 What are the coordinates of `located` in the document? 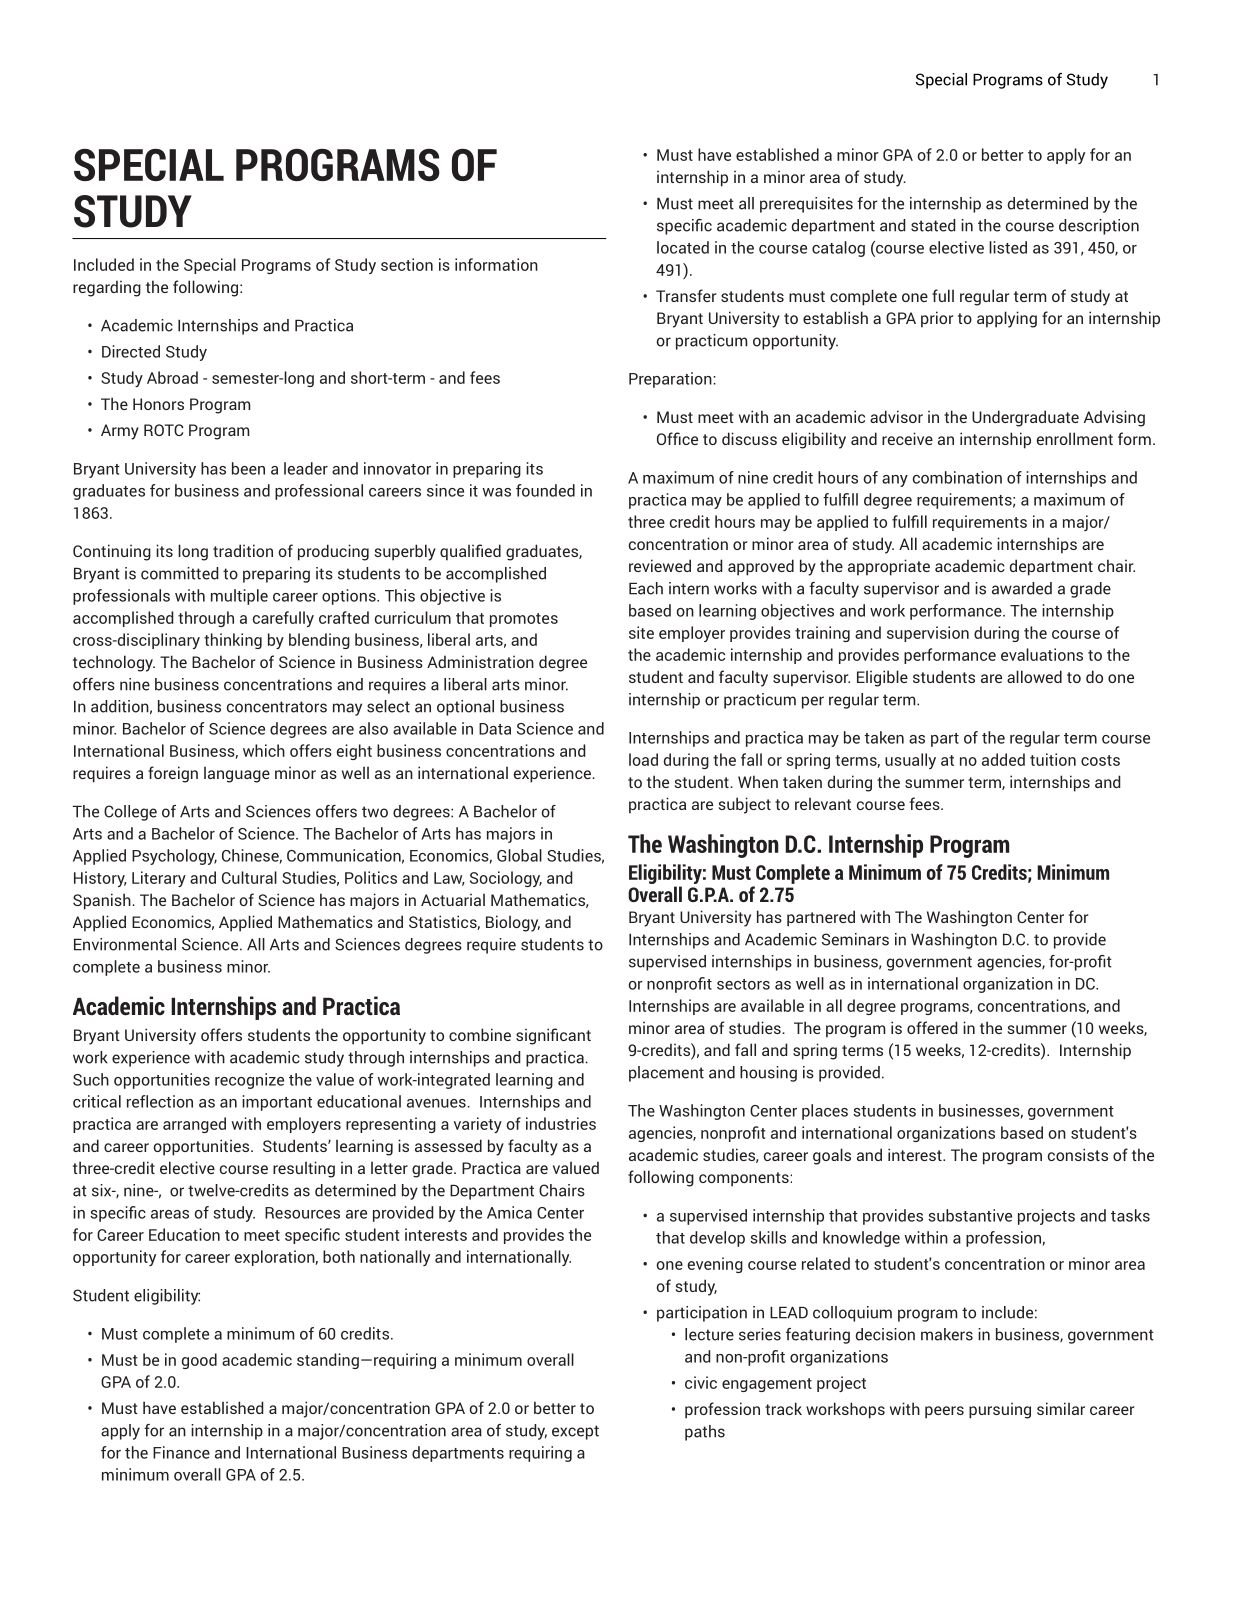 It's located at (683, 247).
